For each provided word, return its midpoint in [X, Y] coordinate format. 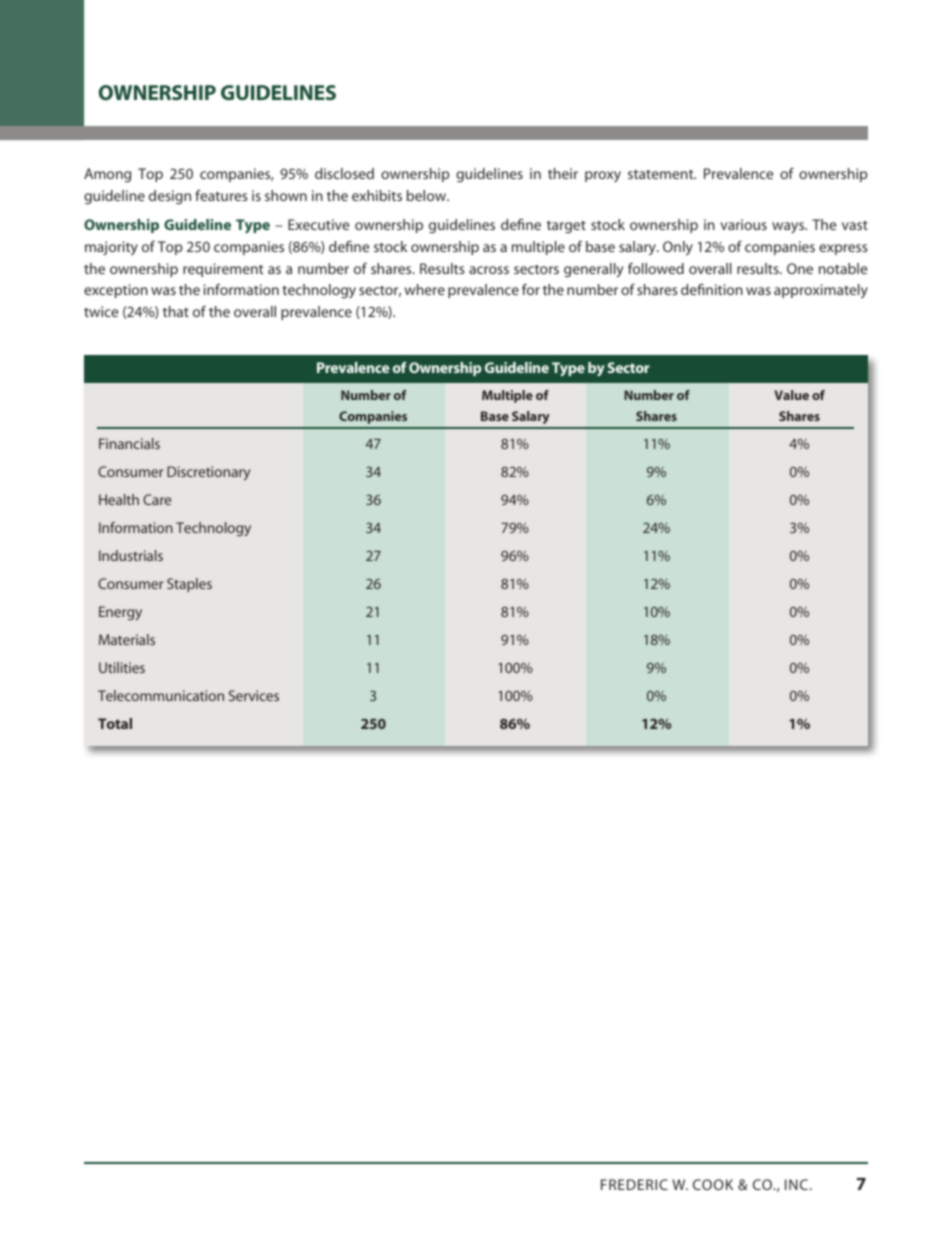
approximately [821, 291]
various [743, 224]
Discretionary [208, 473]
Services [254, 695]
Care [157, 499]
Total [115, 723]
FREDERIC [634, 1184]
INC [796, 1184]
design [170, 197]
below [427, 195]
